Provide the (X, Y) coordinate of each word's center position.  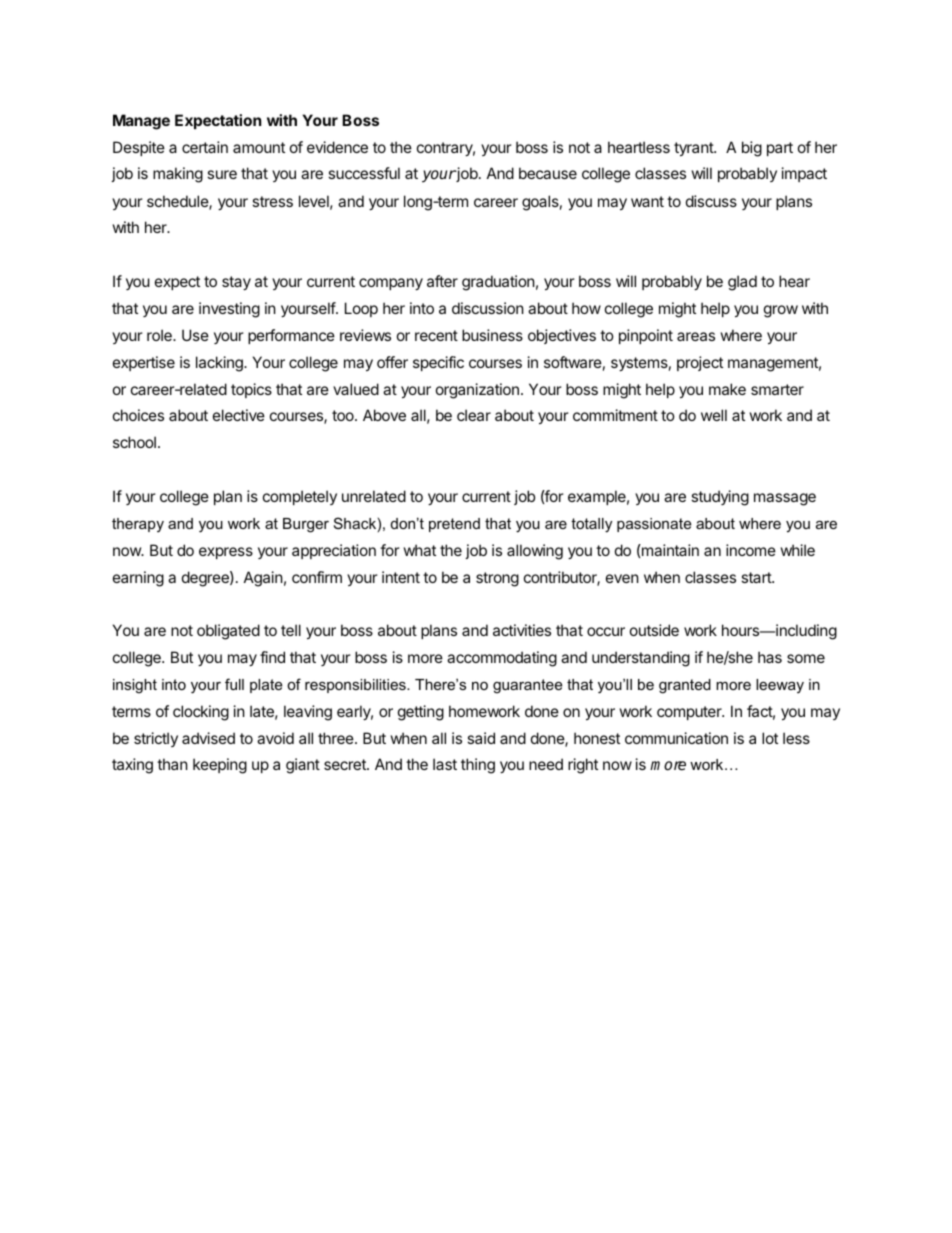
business (492, 335)
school (134, 442)
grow (781, 311)
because (548, 173)
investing (229, 310)
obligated (228, 632)
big (752, 149)
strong (497, 579)
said (481, 738)
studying (720, 498)
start (757, 577)
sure (222, 174)
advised (208, 738)
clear (474, 415)
